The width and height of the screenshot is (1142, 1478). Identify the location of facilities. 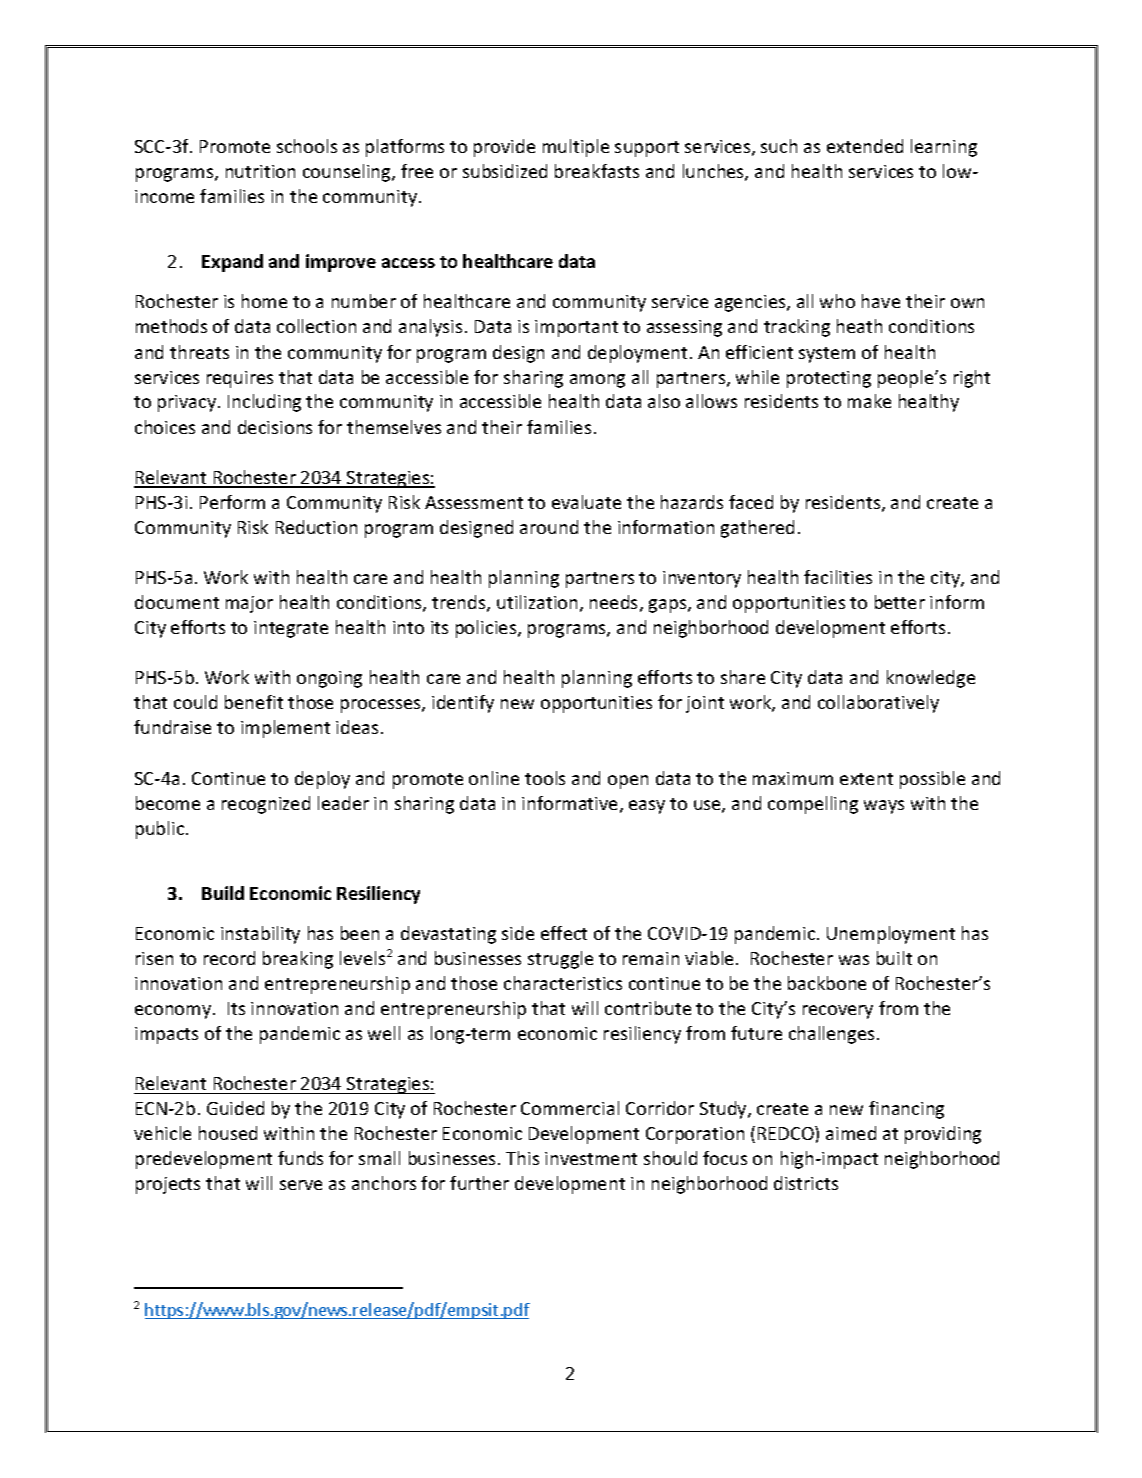
(838, 577).
